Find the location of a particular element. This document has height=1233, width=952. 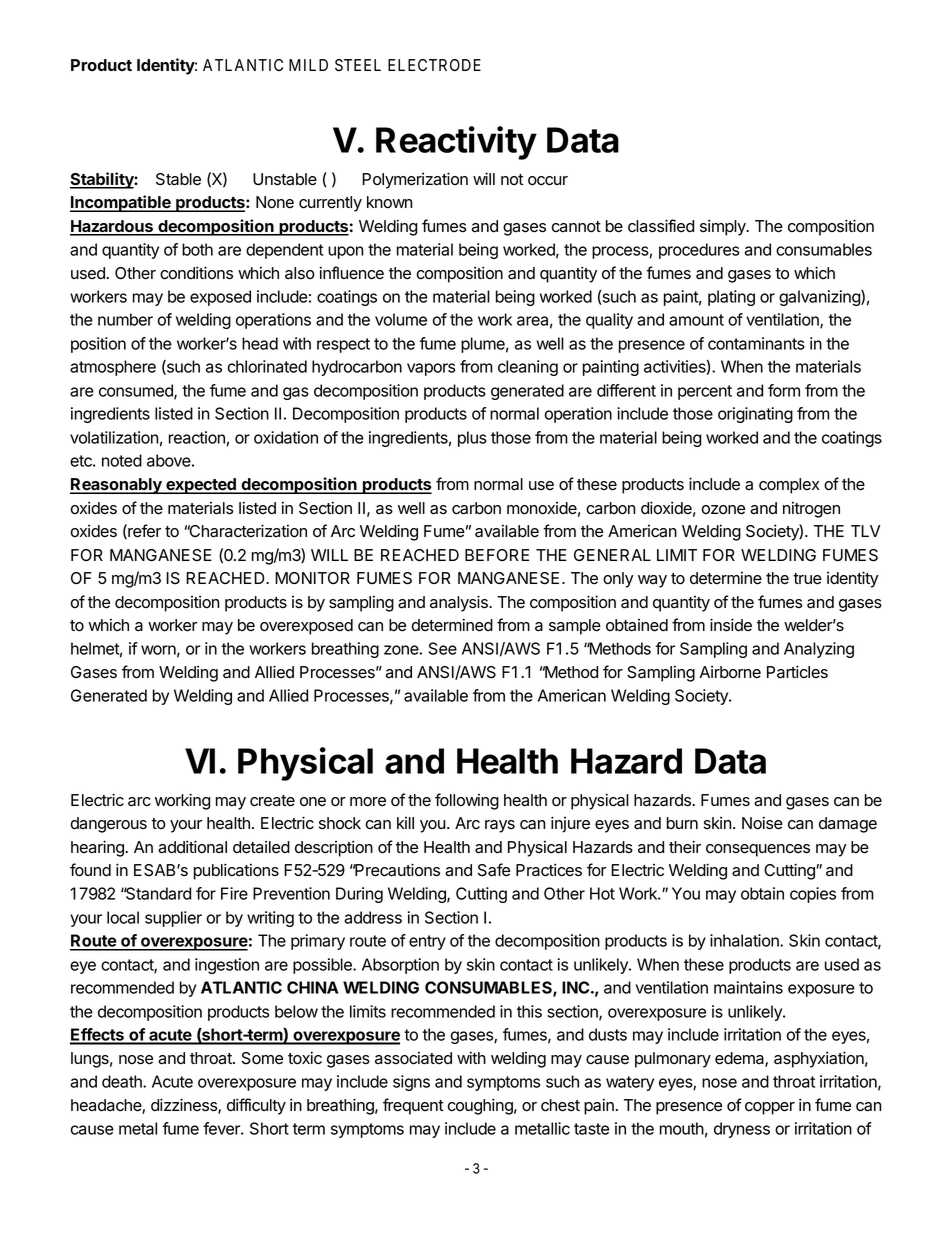

simply is located at coordinates (724, 227).
